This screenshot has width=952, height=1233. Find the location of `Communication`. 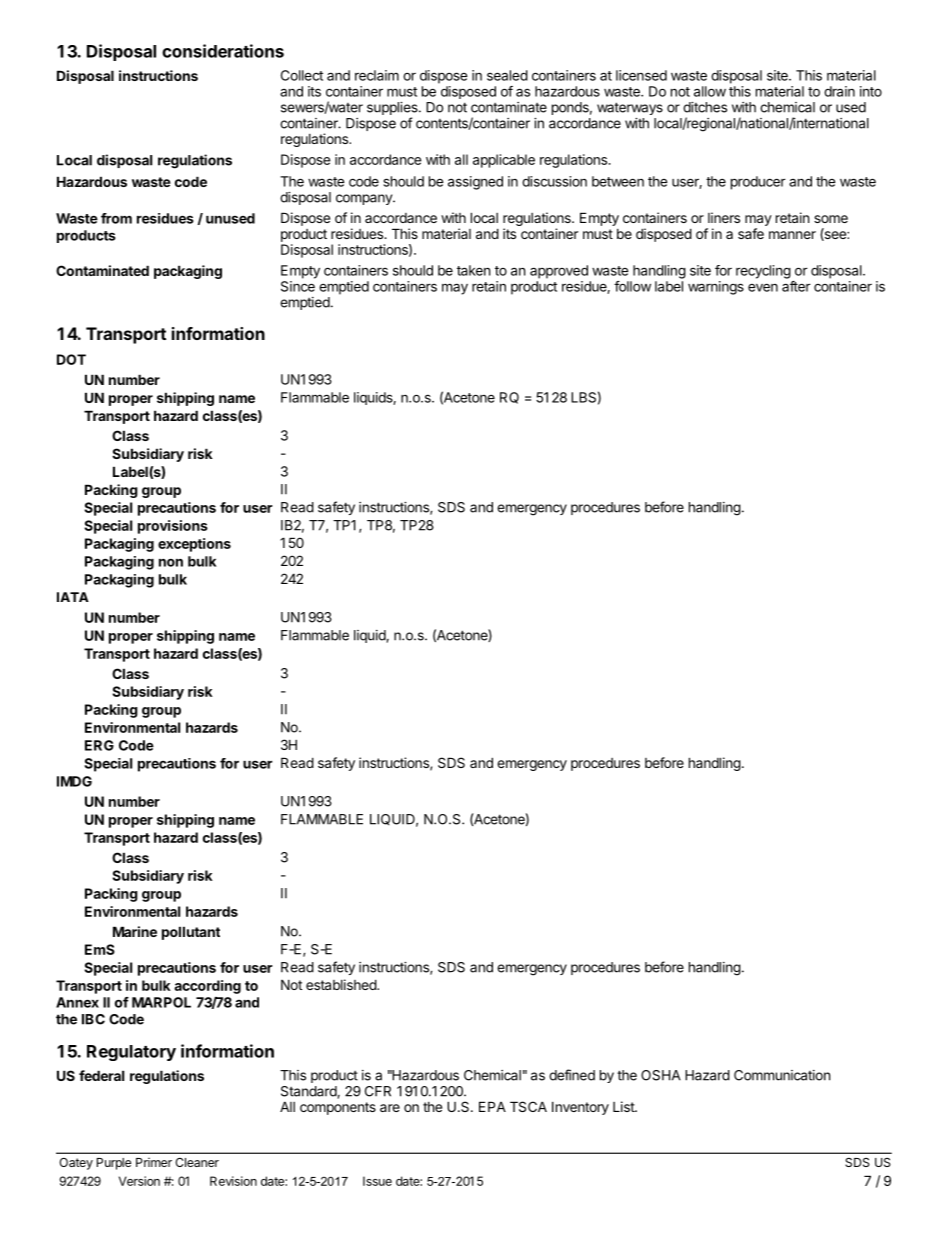

Communication is located at coordinates (782, 1075).
